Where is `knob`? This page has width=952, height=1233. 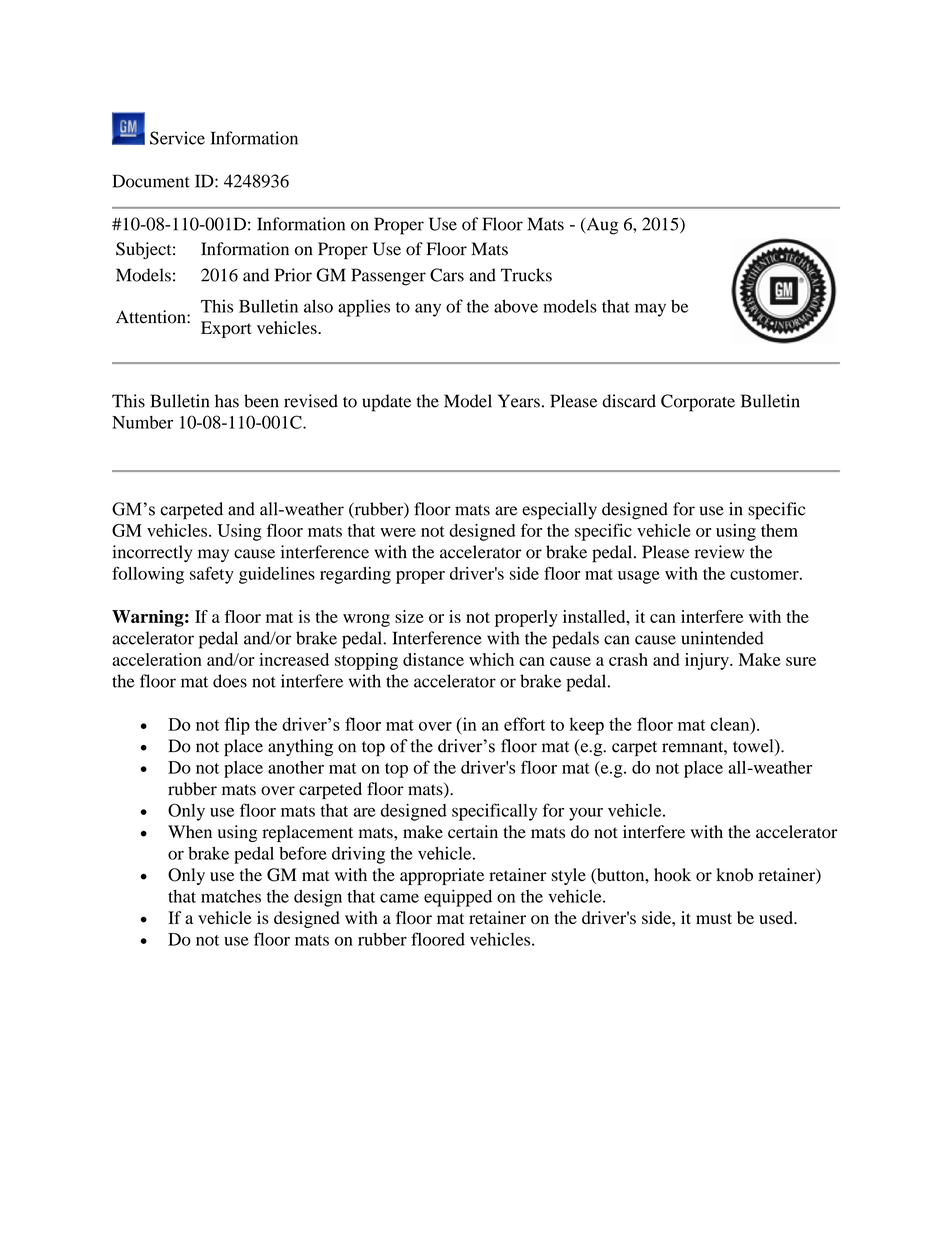
knob is located at coordinates (734, 875).
